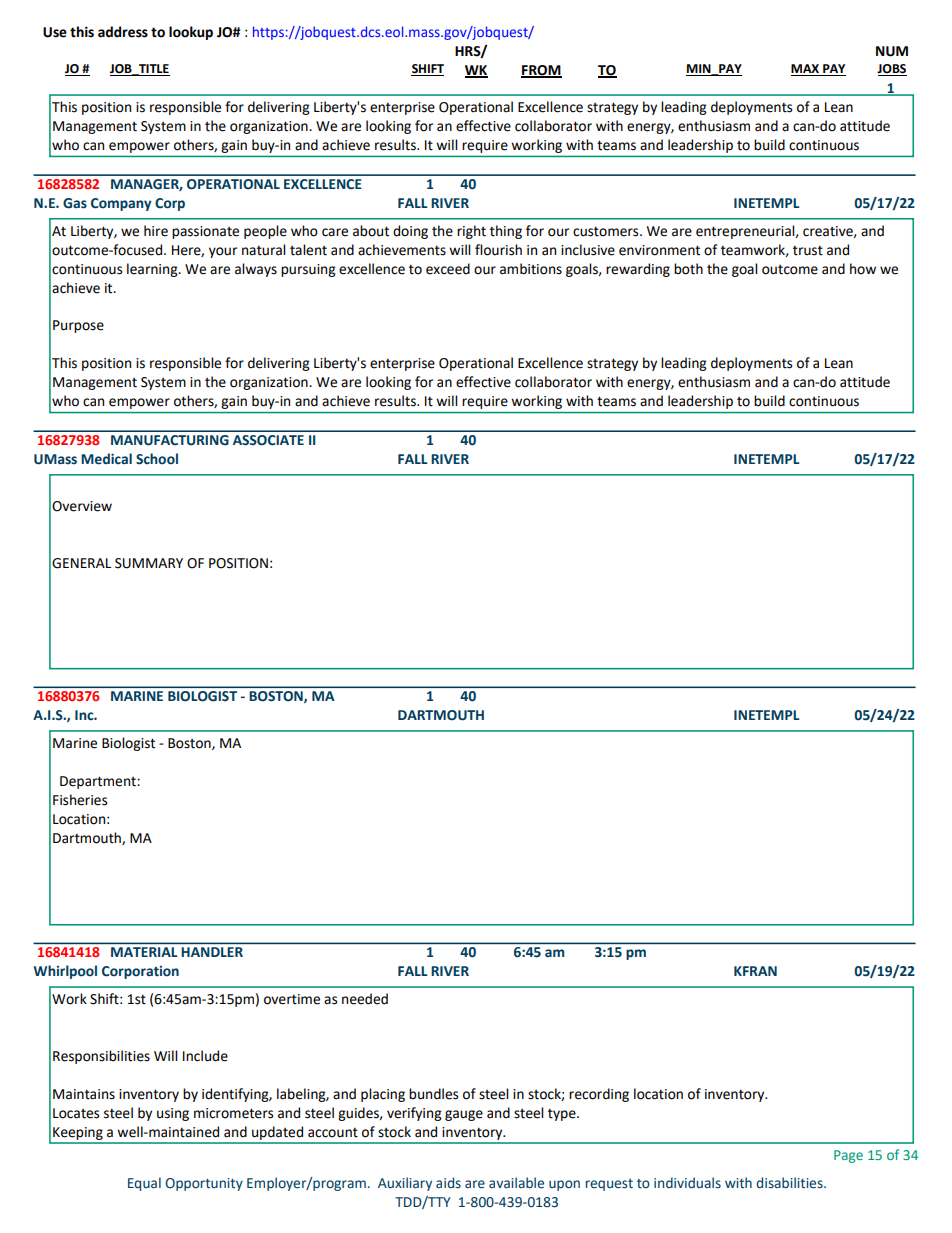 Image resolution: width=952 pixels, height=1233 pixels. What do you see at coordinates (541, 71) in the screenshot?
I see `FROM` at bounding box center [541, 71].
